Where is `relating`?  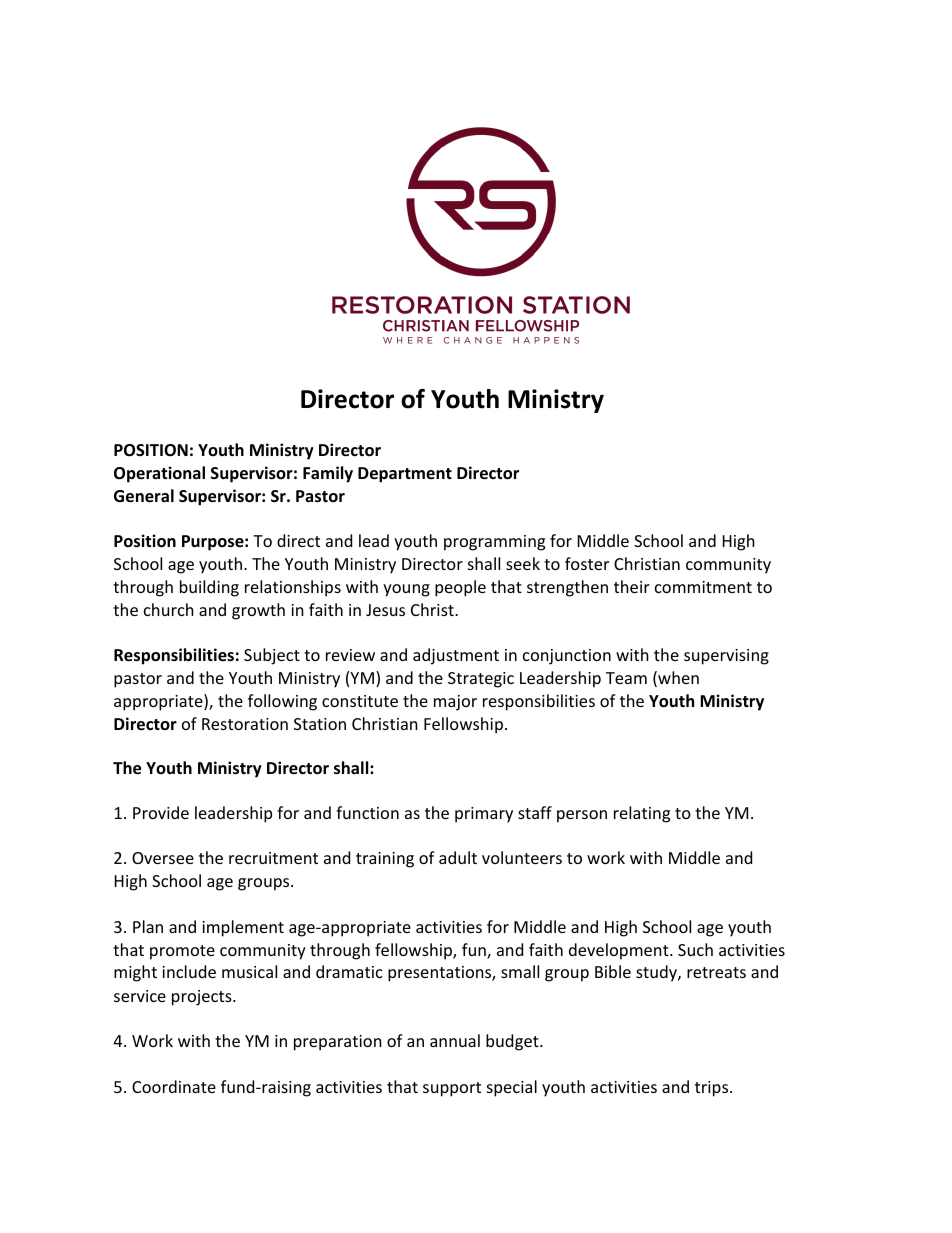 relating is located at coordinates (642, 814).
